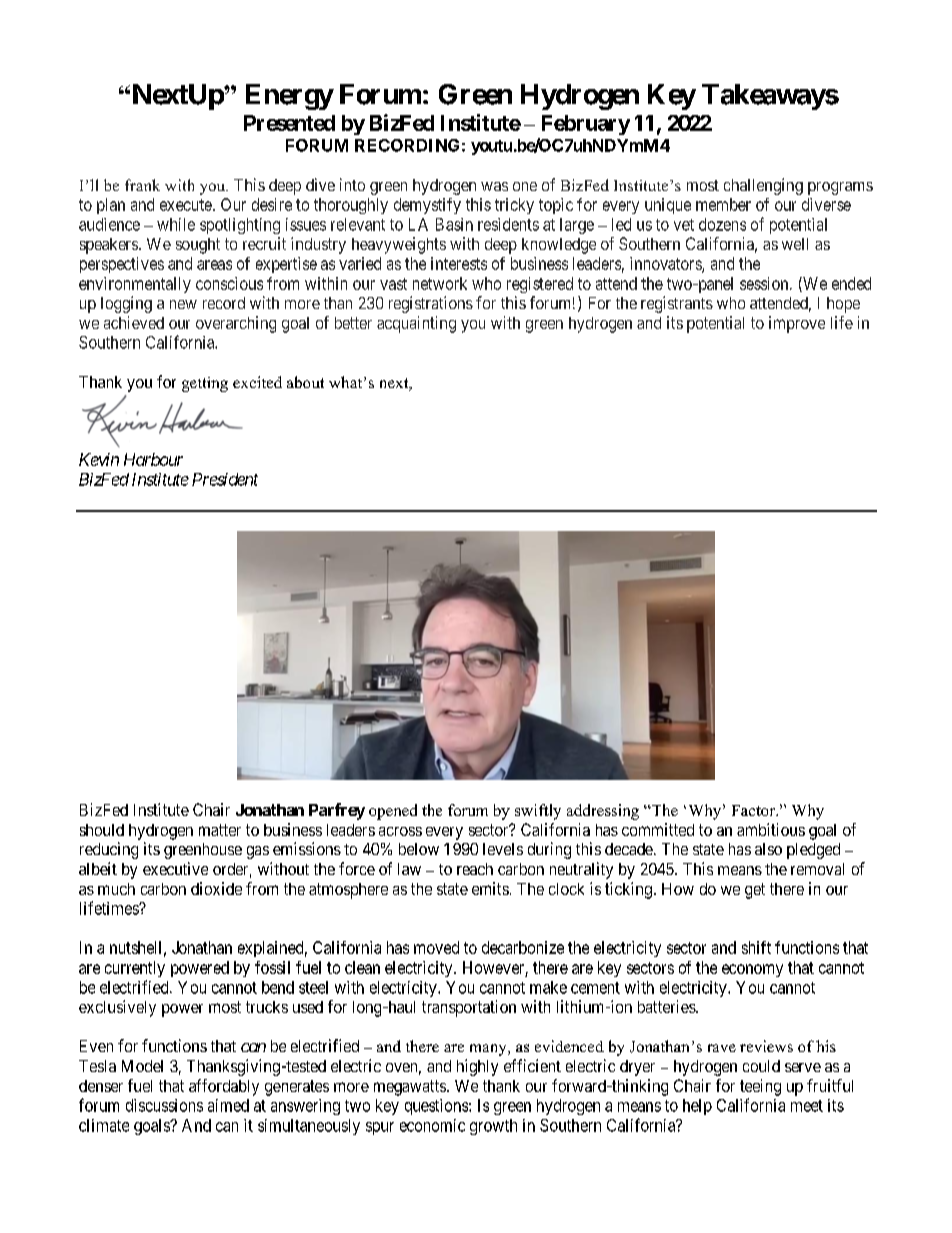 The height and width of the screenshot is (1233, 952). What do you see at coordinates (760, 1087) in the screenshot?
I see `teeing` at bounding box center [760, 1087].
